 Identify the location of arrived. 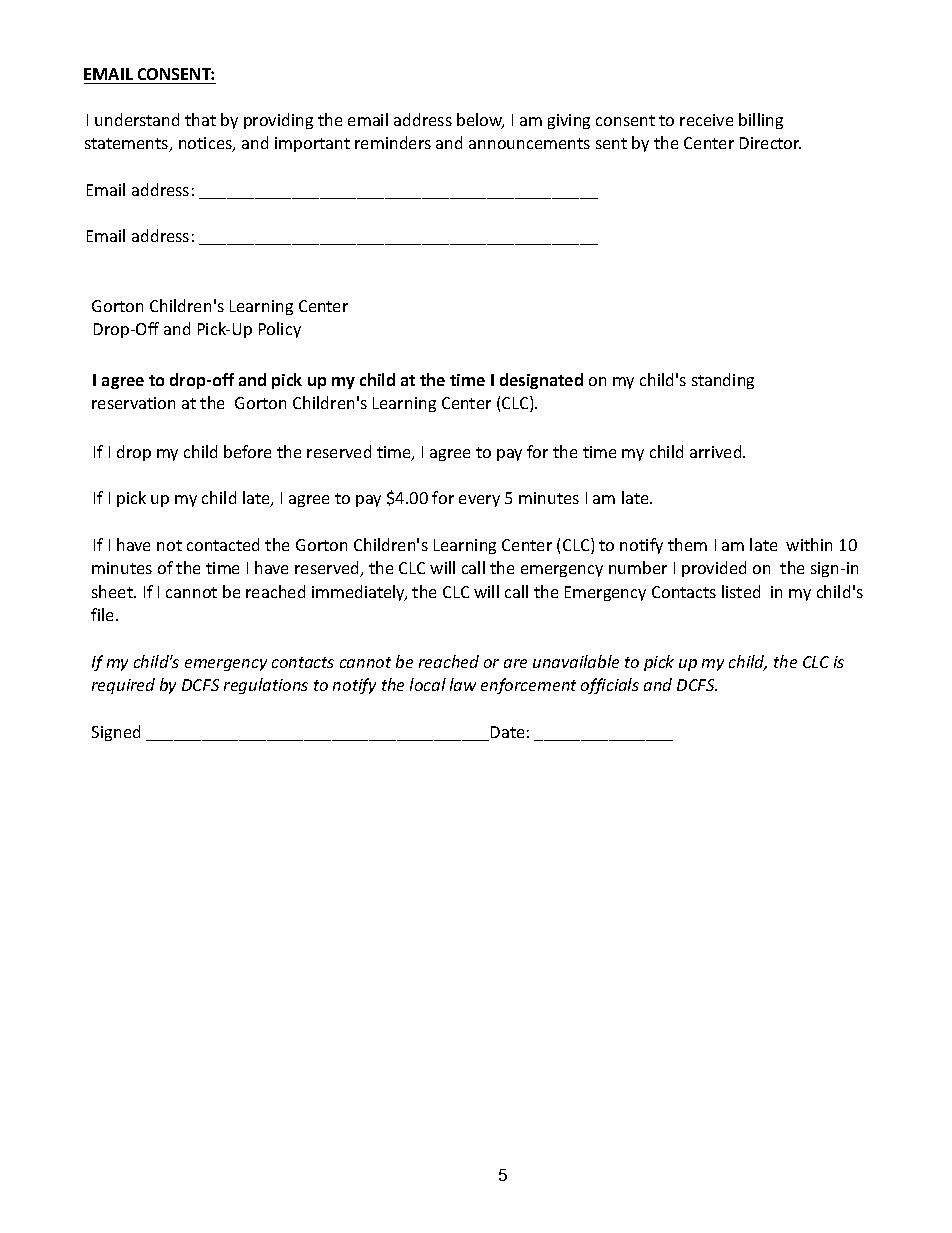
(717, 451).
